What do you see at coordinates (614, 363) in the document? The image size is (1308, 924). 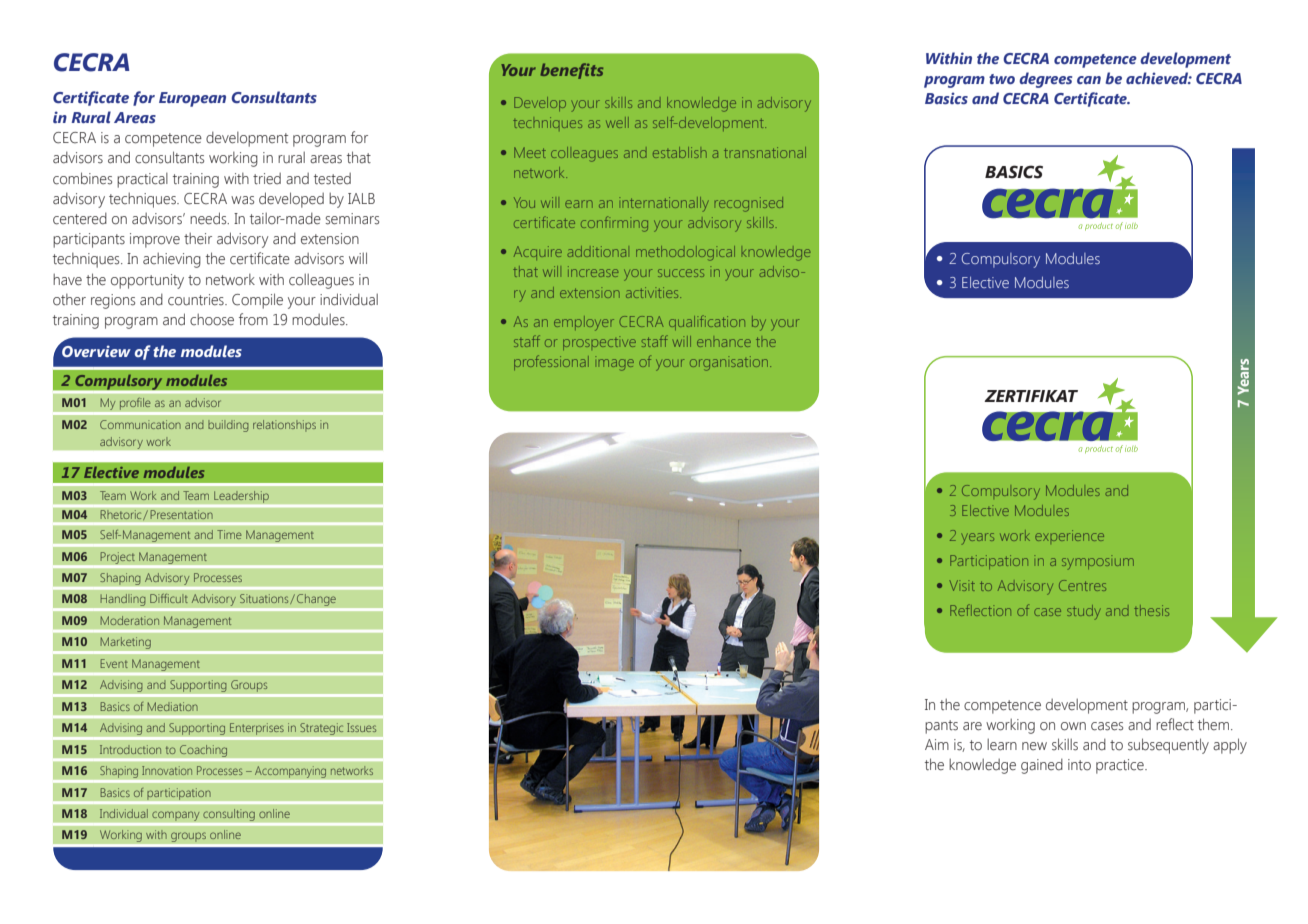 I see `image` at bounding box center [614, 363].
